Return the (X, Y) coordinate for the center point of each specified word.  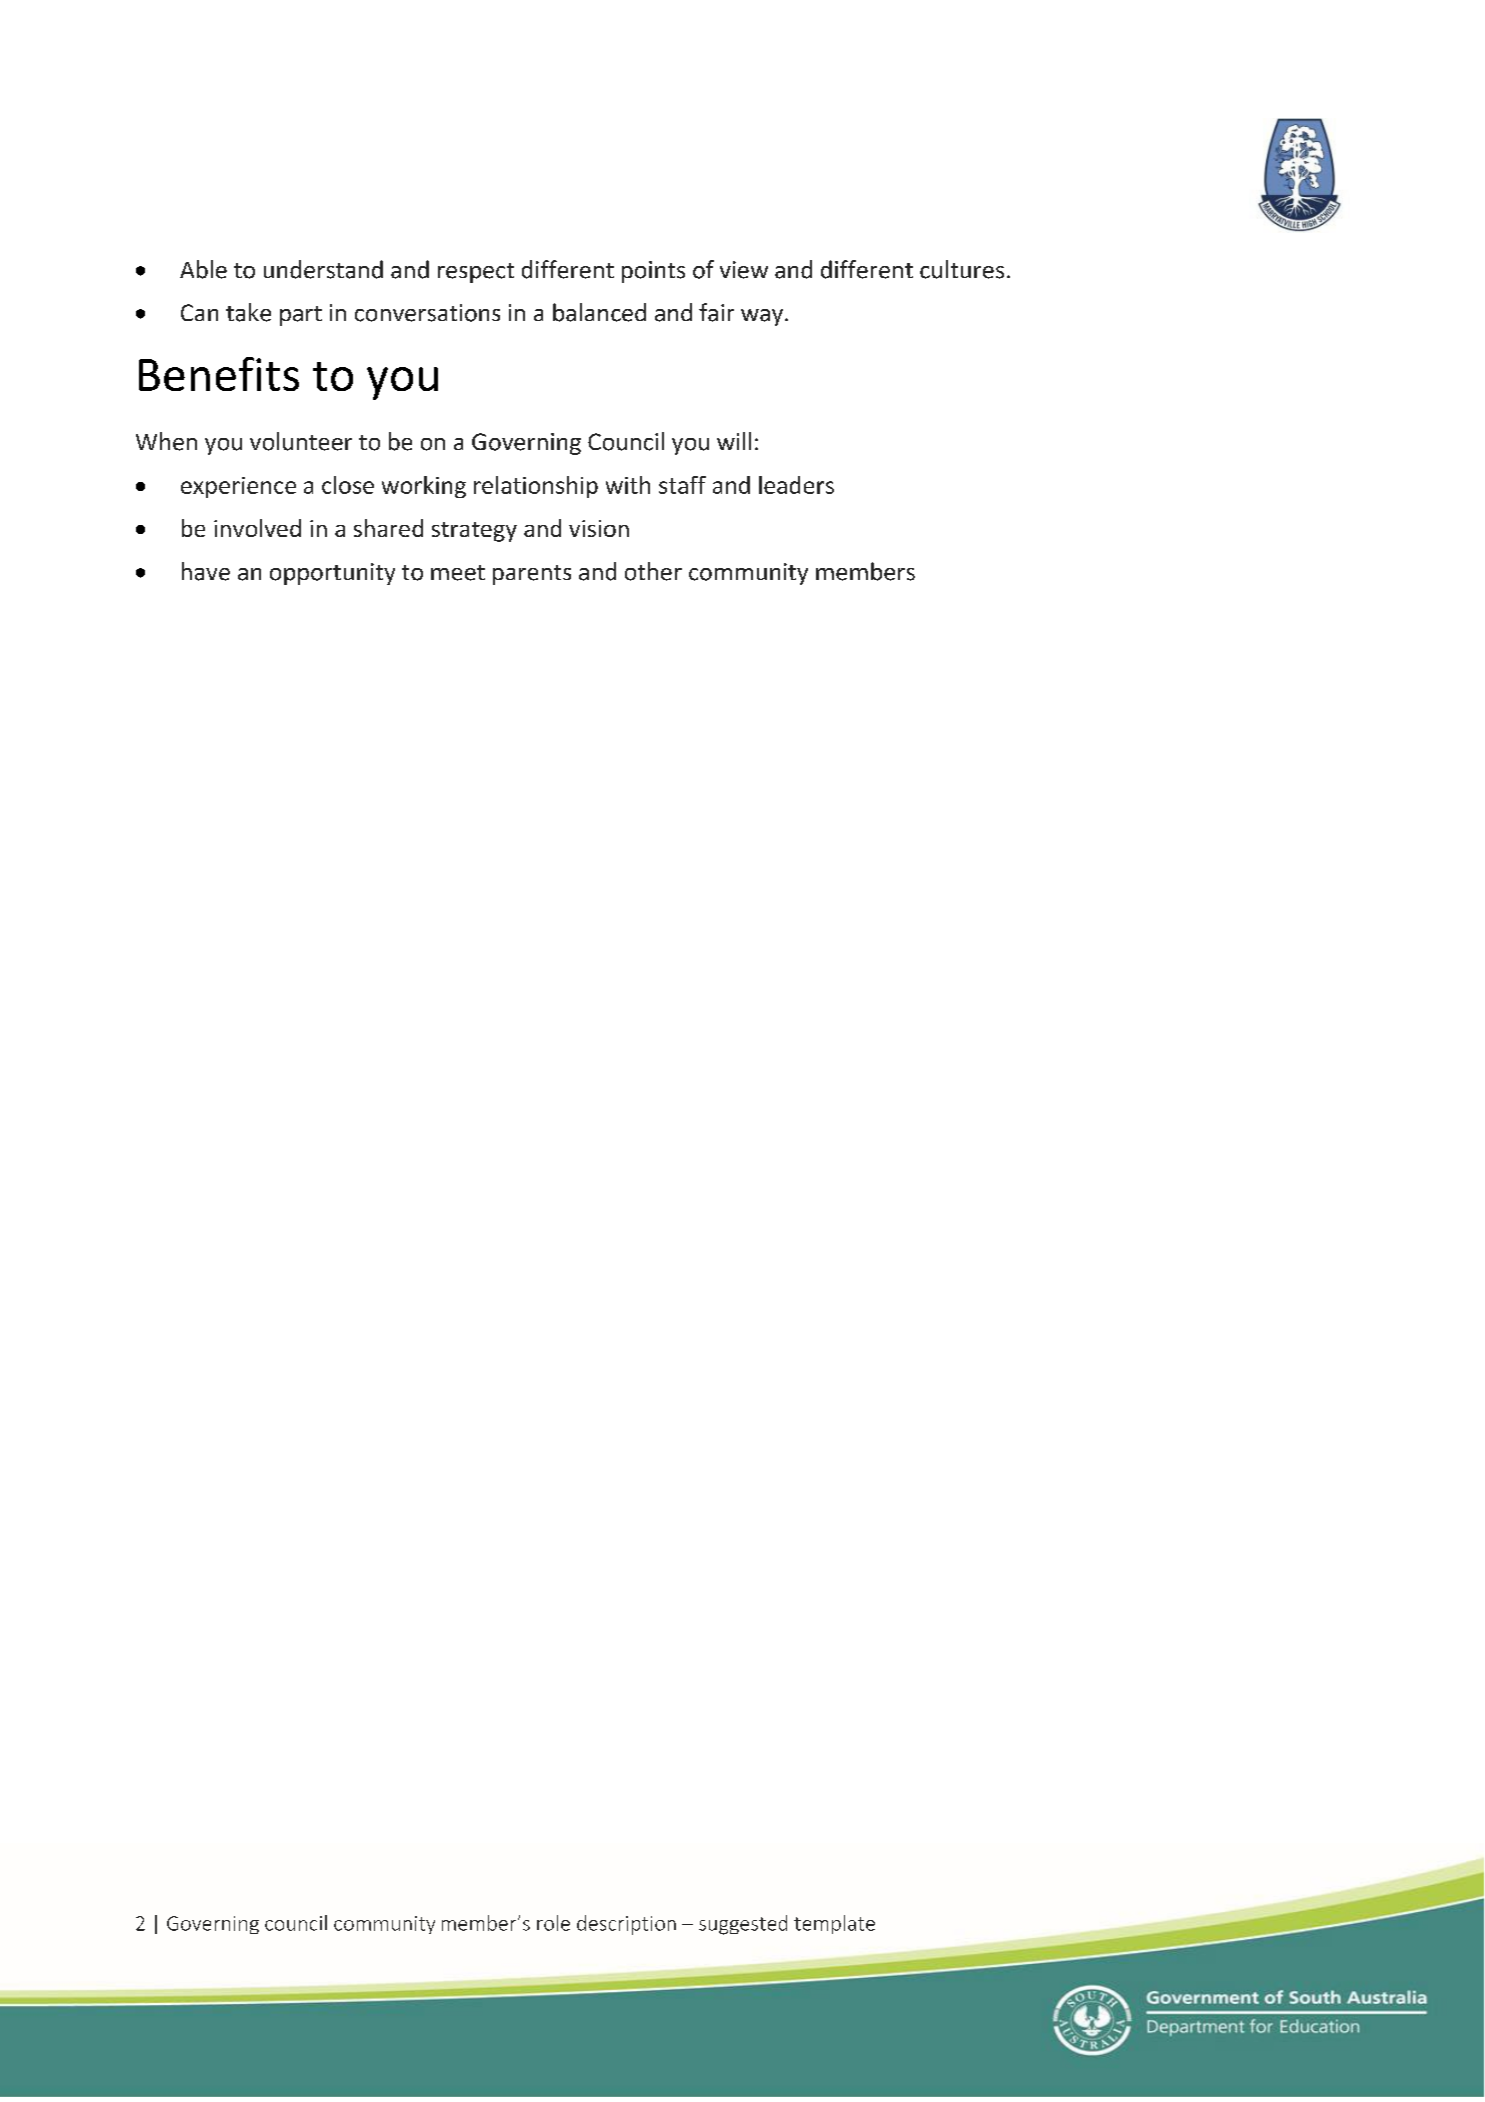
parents (532, 575)
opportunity (332, 574)
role (553, 1923)
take (248, 312)
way (763, 317)
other (653, 571)
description (626, 1925)
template (834, 1924)
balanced (599, 312)
